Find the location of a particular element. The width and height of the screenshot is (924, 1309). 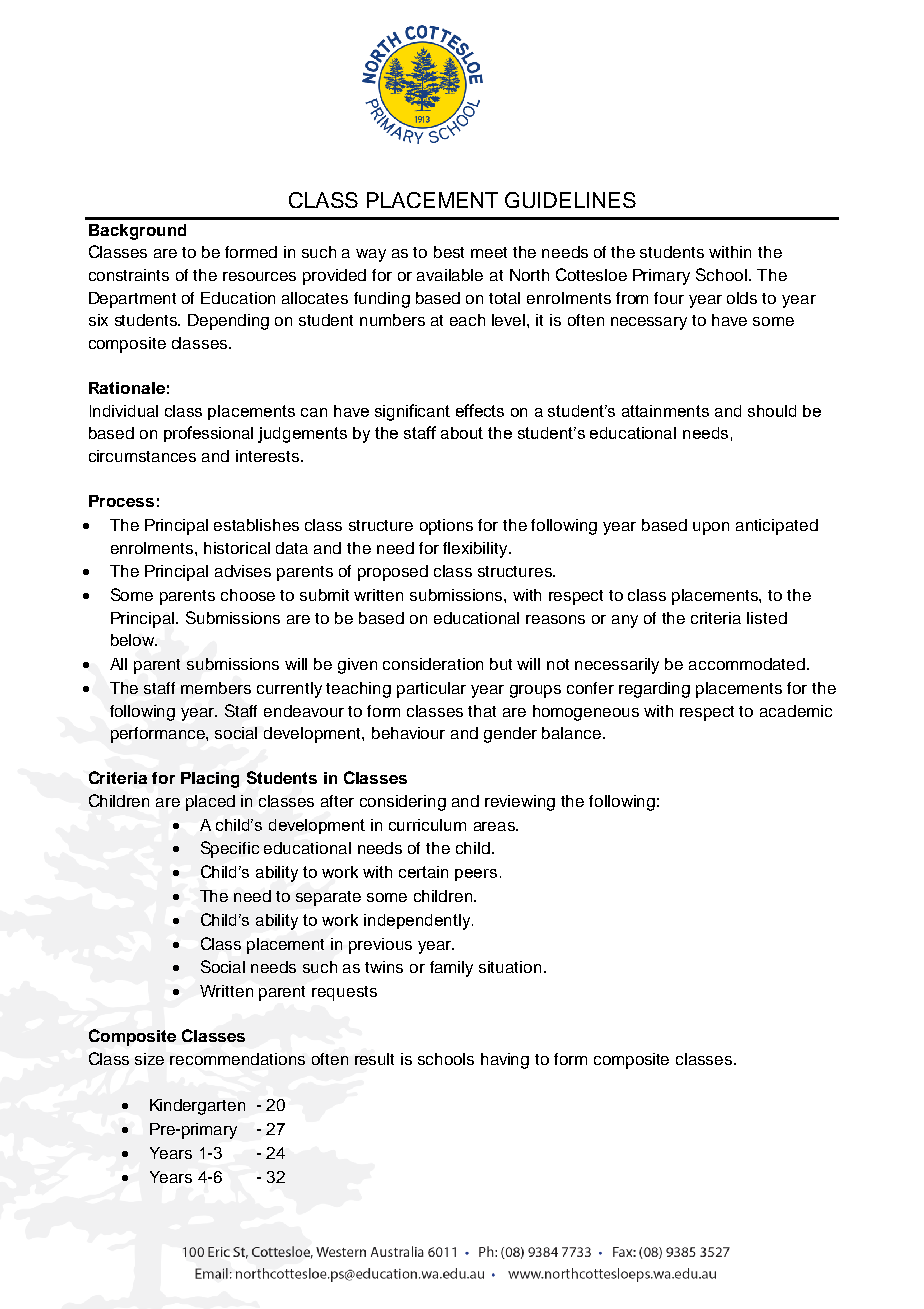

consideration is located at coordinates (433, 664).
